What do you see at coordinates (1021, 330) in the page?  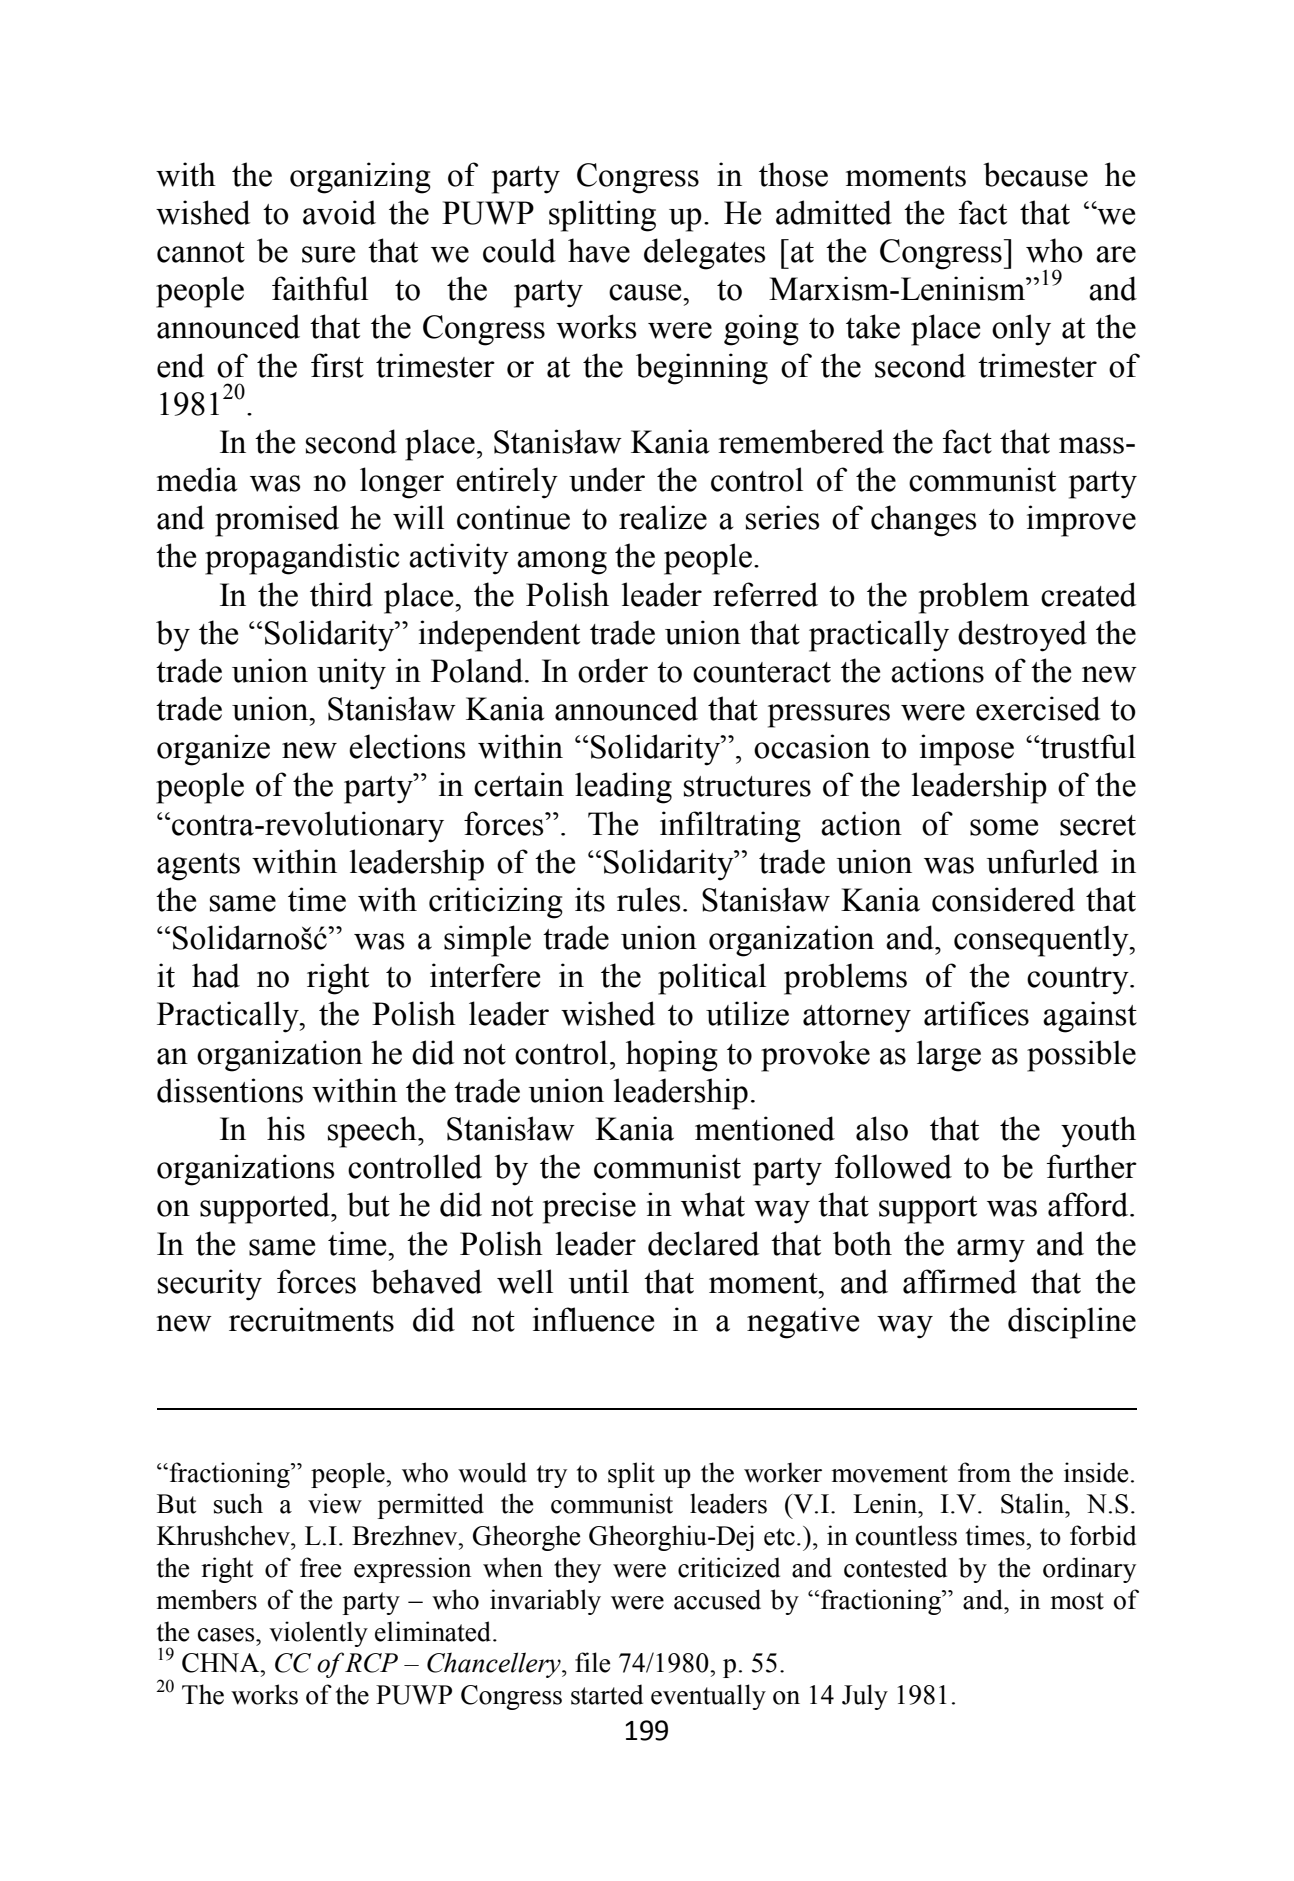 I see `only` at bounding box center [1021, 330].
